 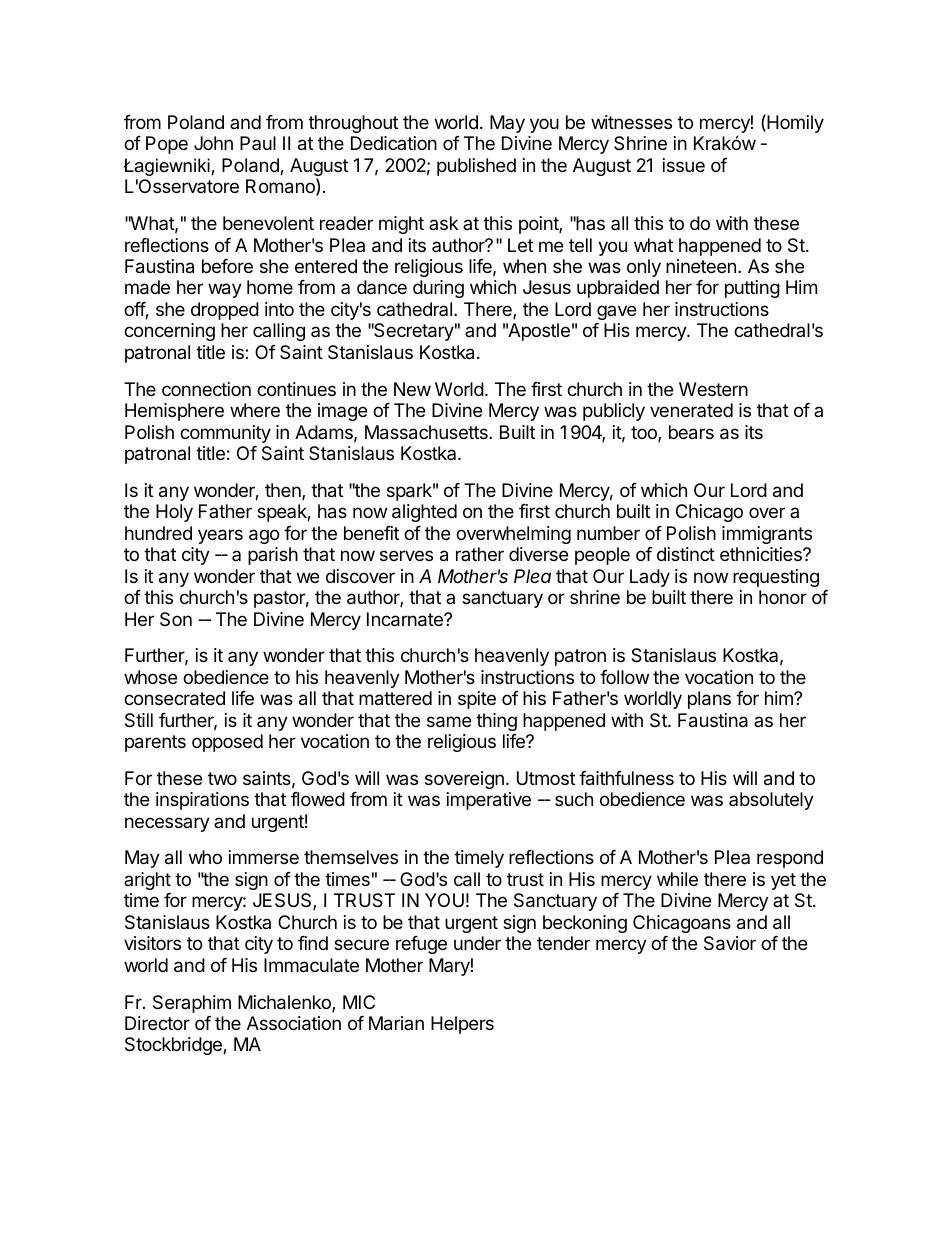 I want to click on New, so click(x=412, y=389).
